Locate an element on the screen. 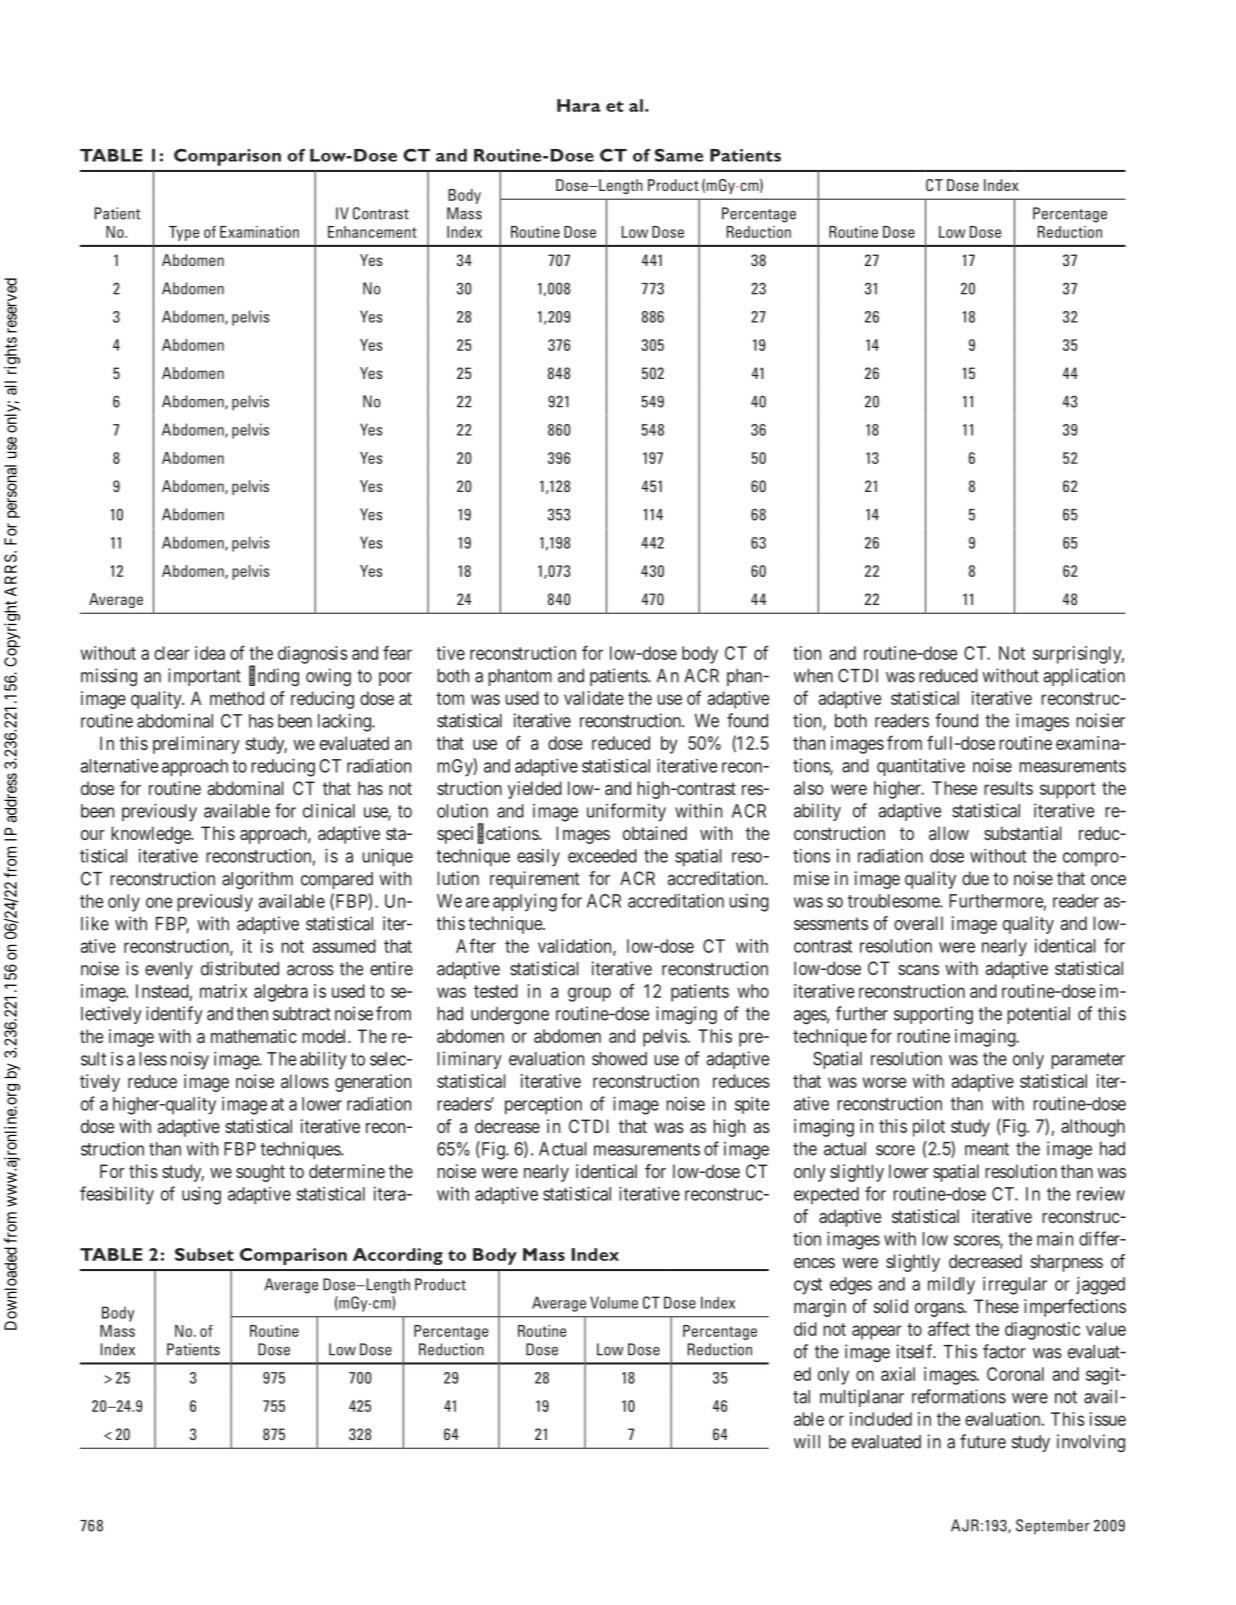 The width and height of the screenshot is (1236, 1605). Same is located at coordinates (679, 155).
